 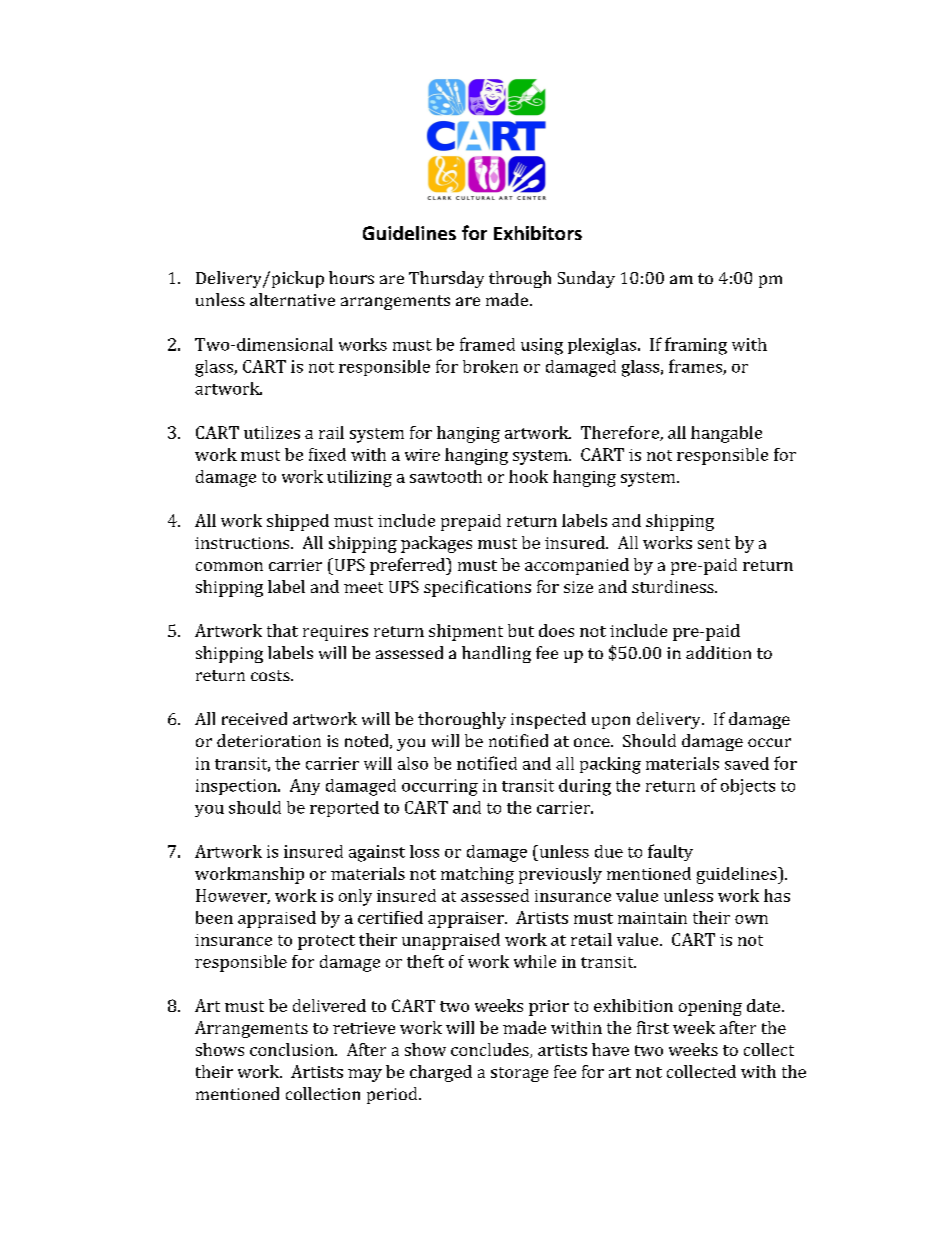 I want to click on first, so click(x=653, y=1027).
